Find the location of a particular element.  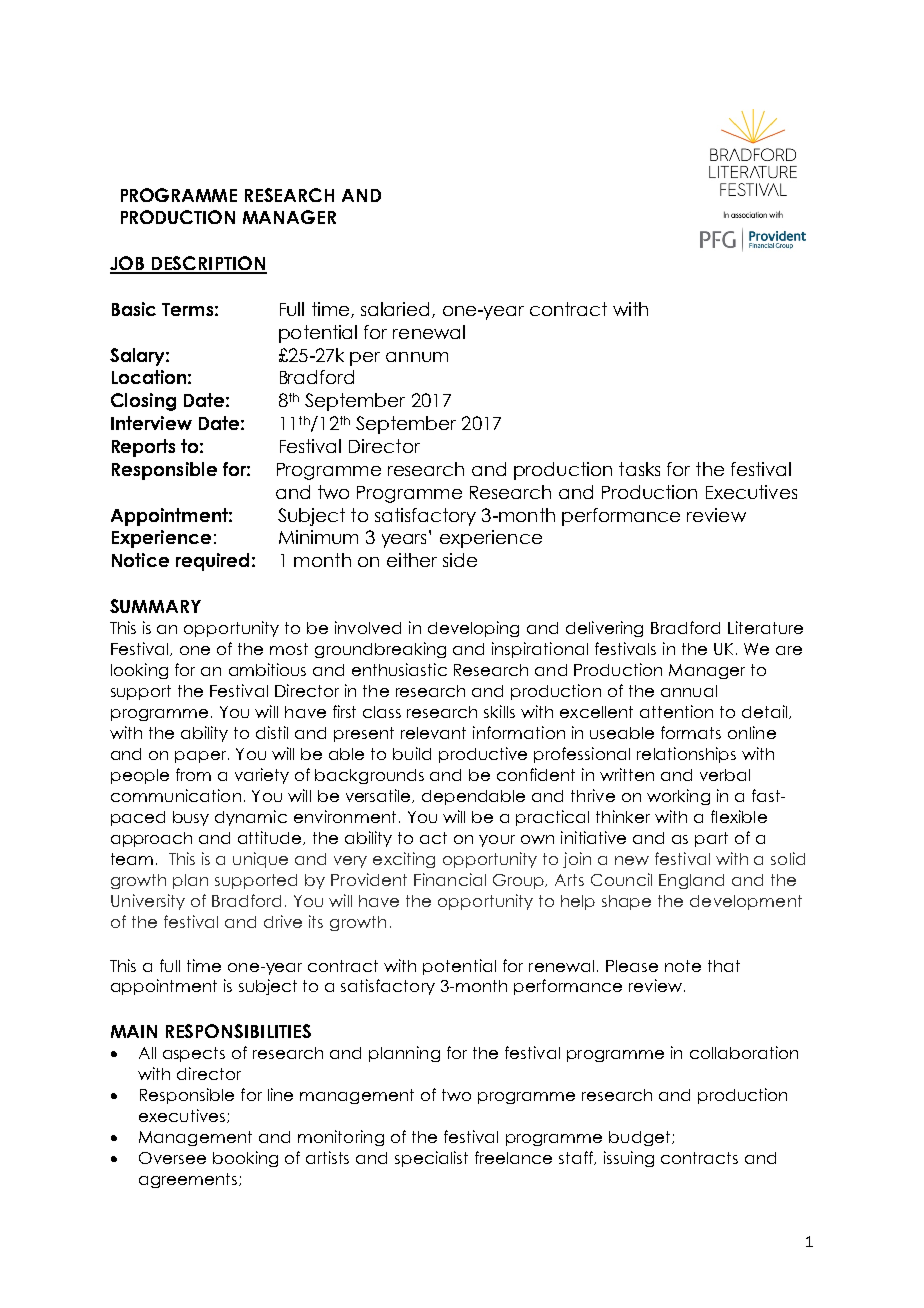

formats is located at coordinates (691, 732).
